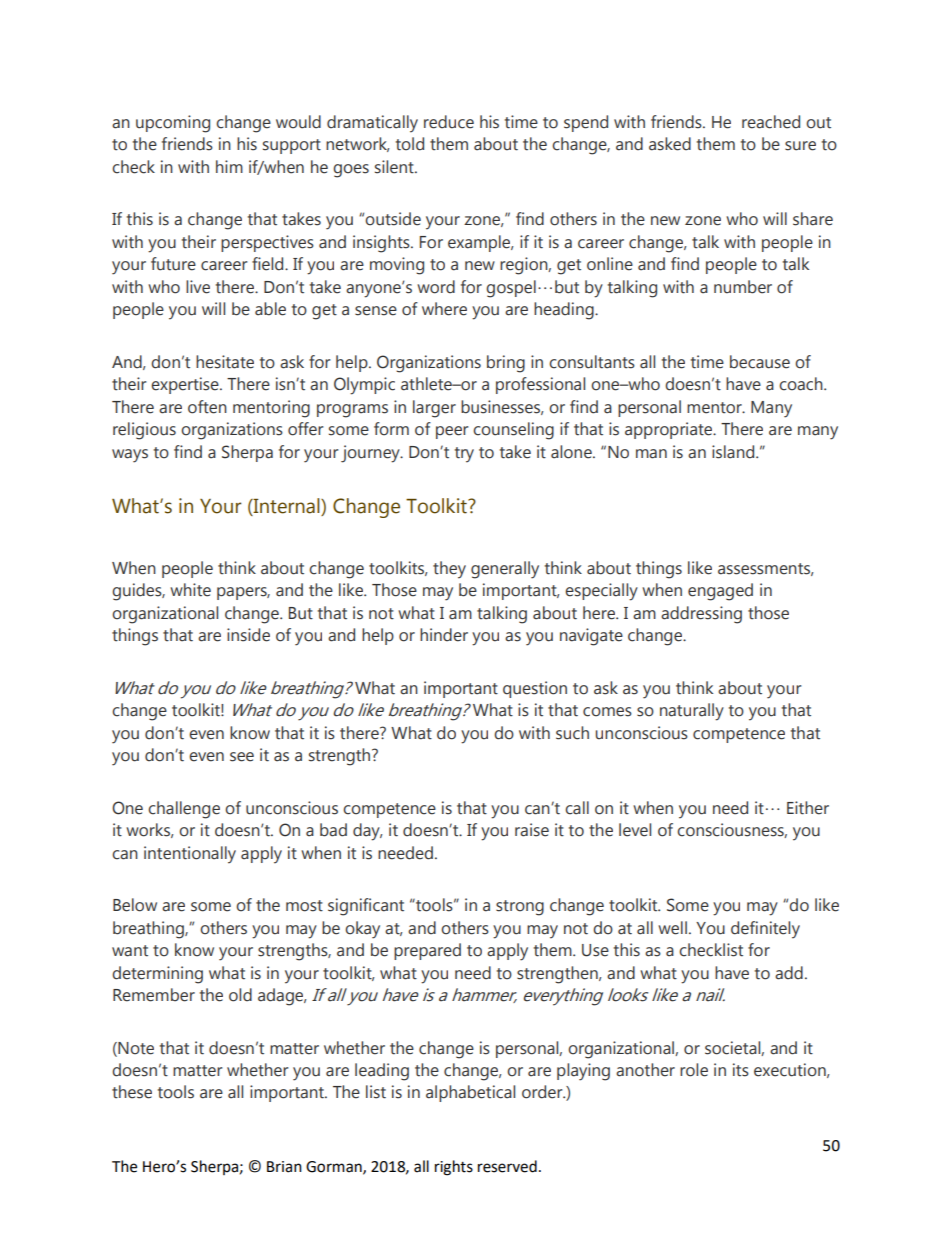  What do you see at coordinates (449, 570) in the page?
I see `they` at bounding box center [449, 570].
